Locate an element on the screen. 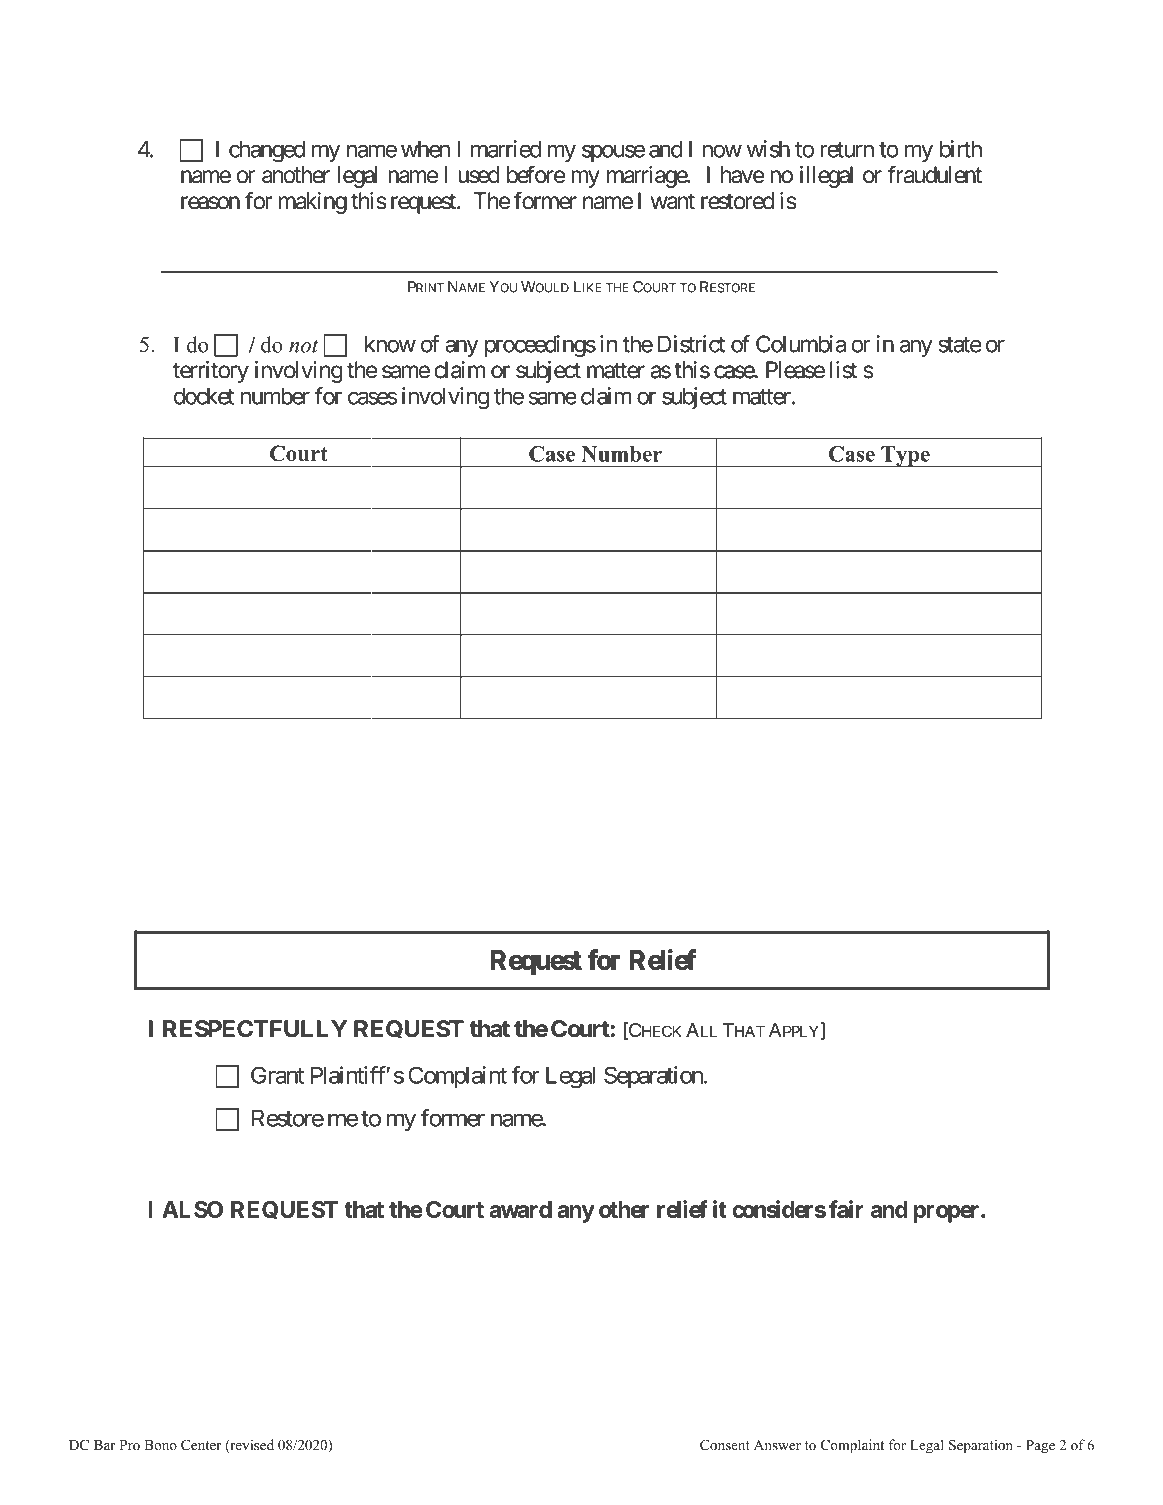  reason is located at coordinates (210, 203).
